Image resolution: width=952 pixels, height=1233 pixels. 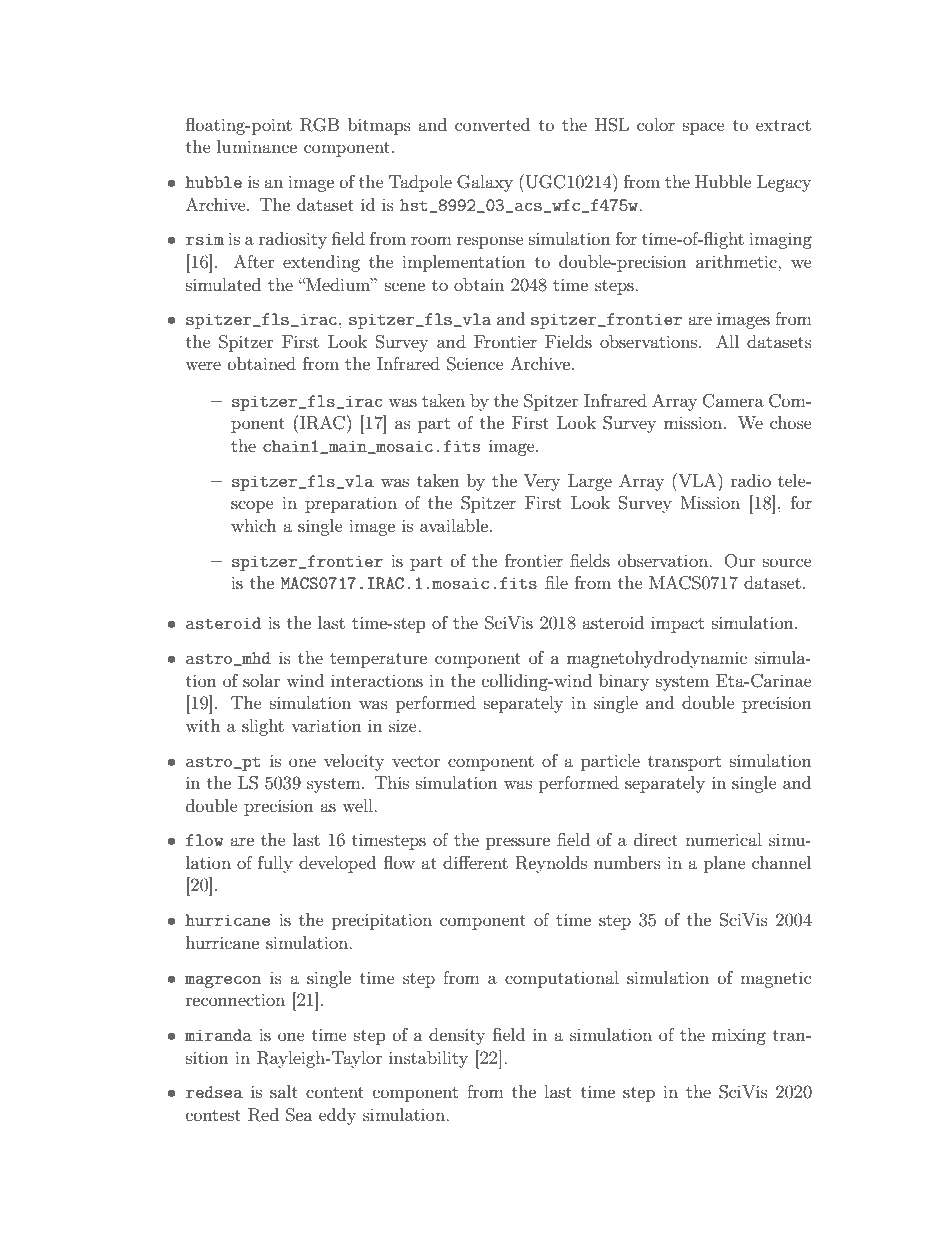 What do you see at coordinates (723, 839) in the screenshot?
I see `numerical` at bounding box center [723, 839].
